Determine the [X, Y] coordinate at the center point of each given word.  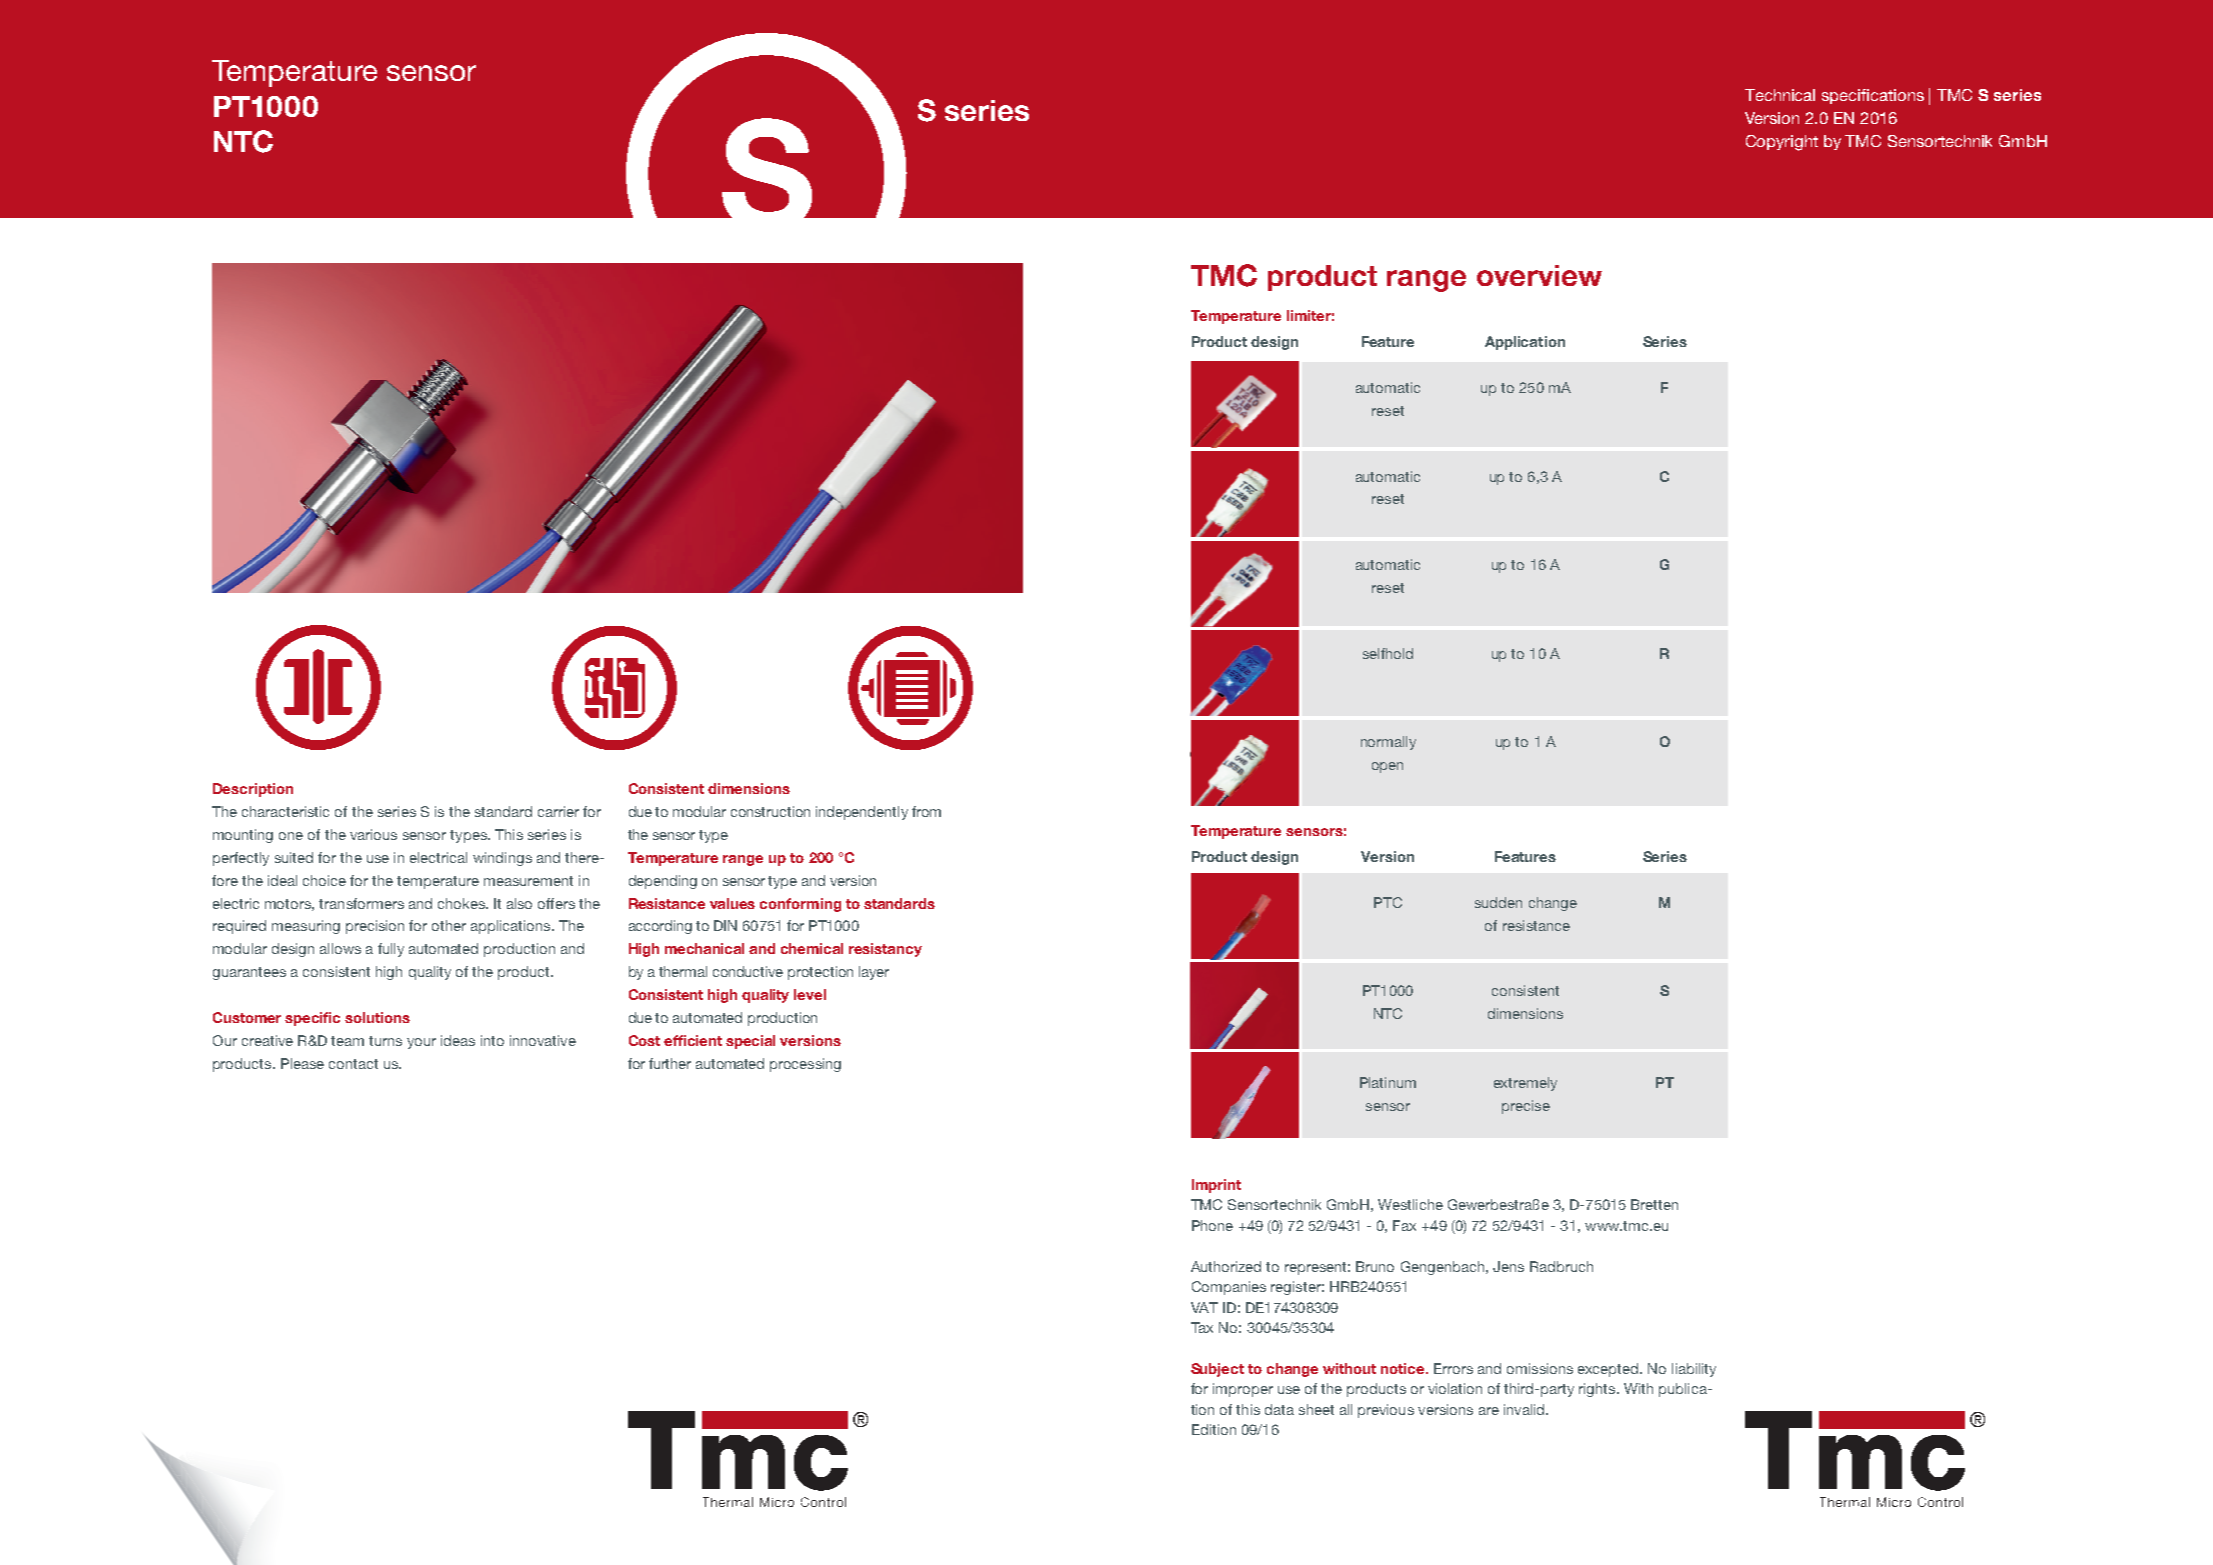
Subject [1217, 1370]
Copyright [1782, 143]
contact [353, 1064]
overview [1539, 275]
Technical [1780, 95]
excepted [1609, 1370]
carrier [558, 811]
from [926, 811]
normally [1388, 743]
